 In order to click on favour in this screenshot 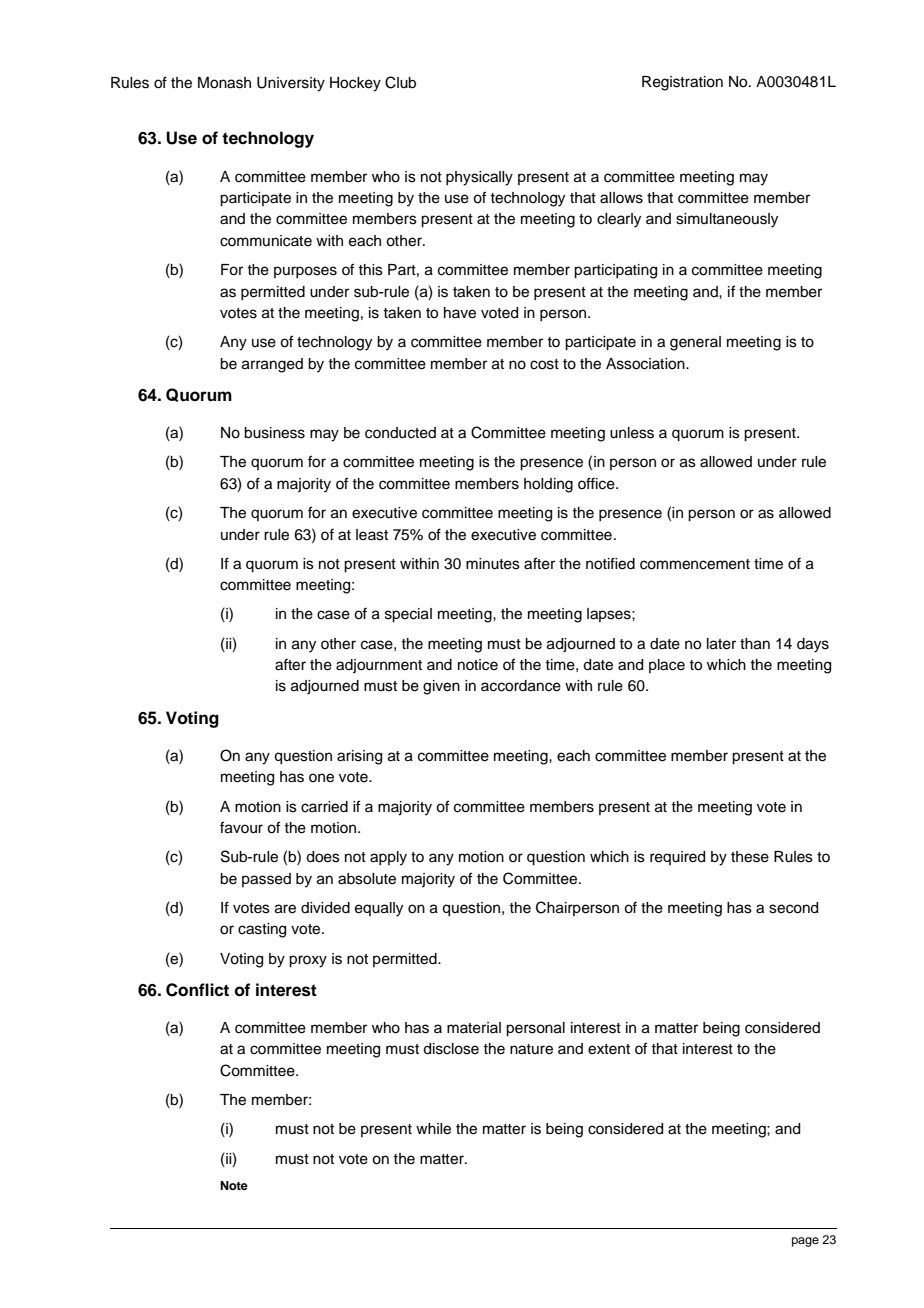, I will do `click(241, 827)`.
